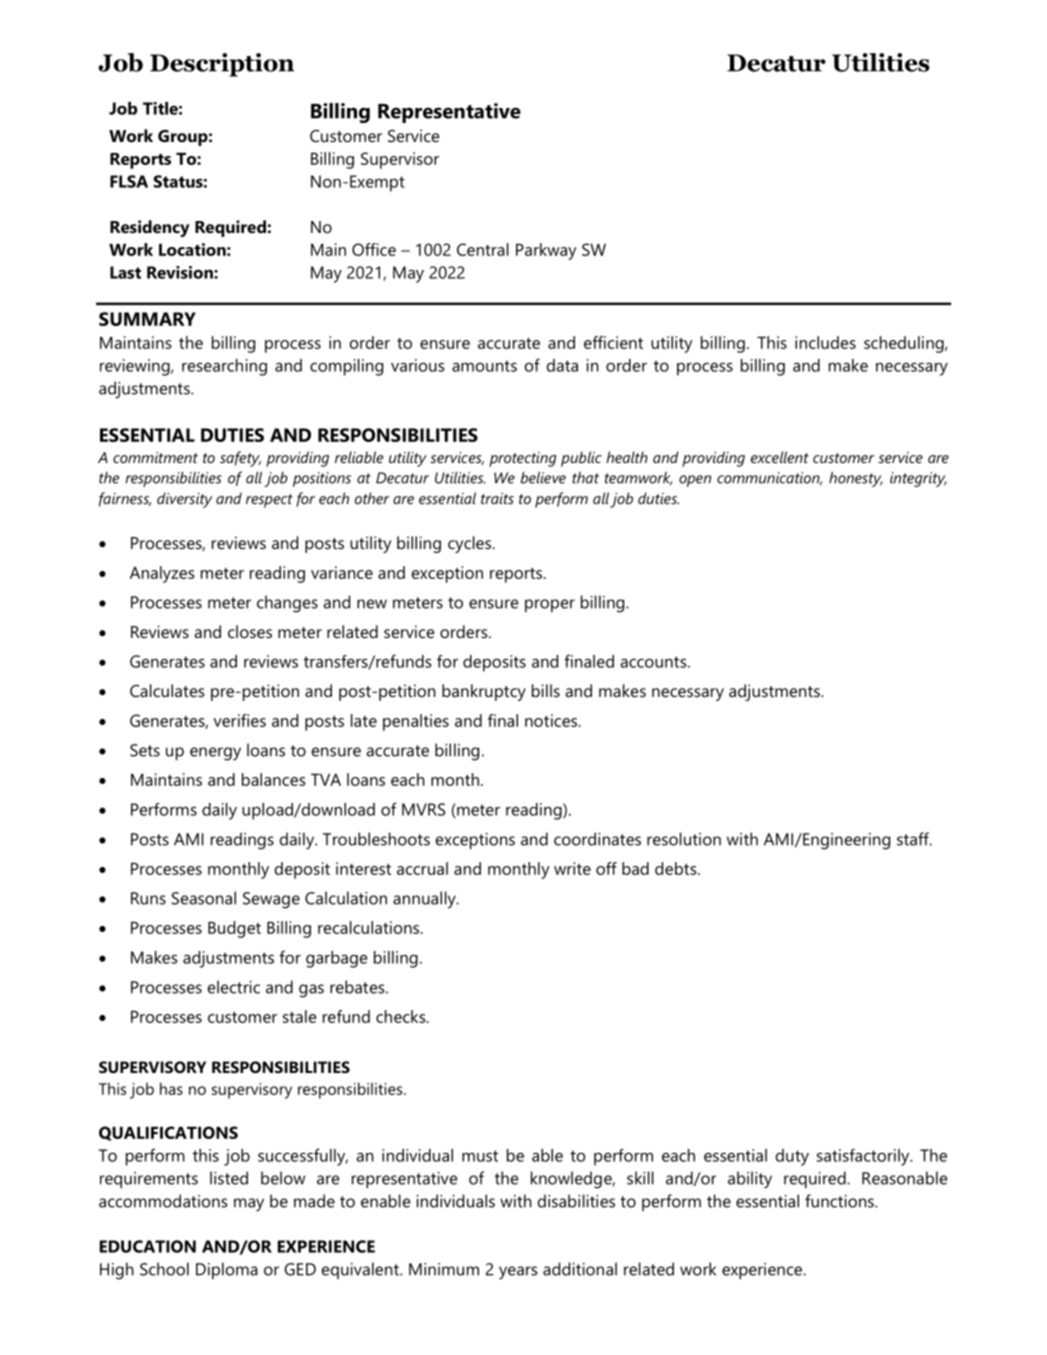 The height and width of the document is (1355, 1047). Describe the element at coordinates (227, 1270) in the document. I see `Diploma` at that location.
